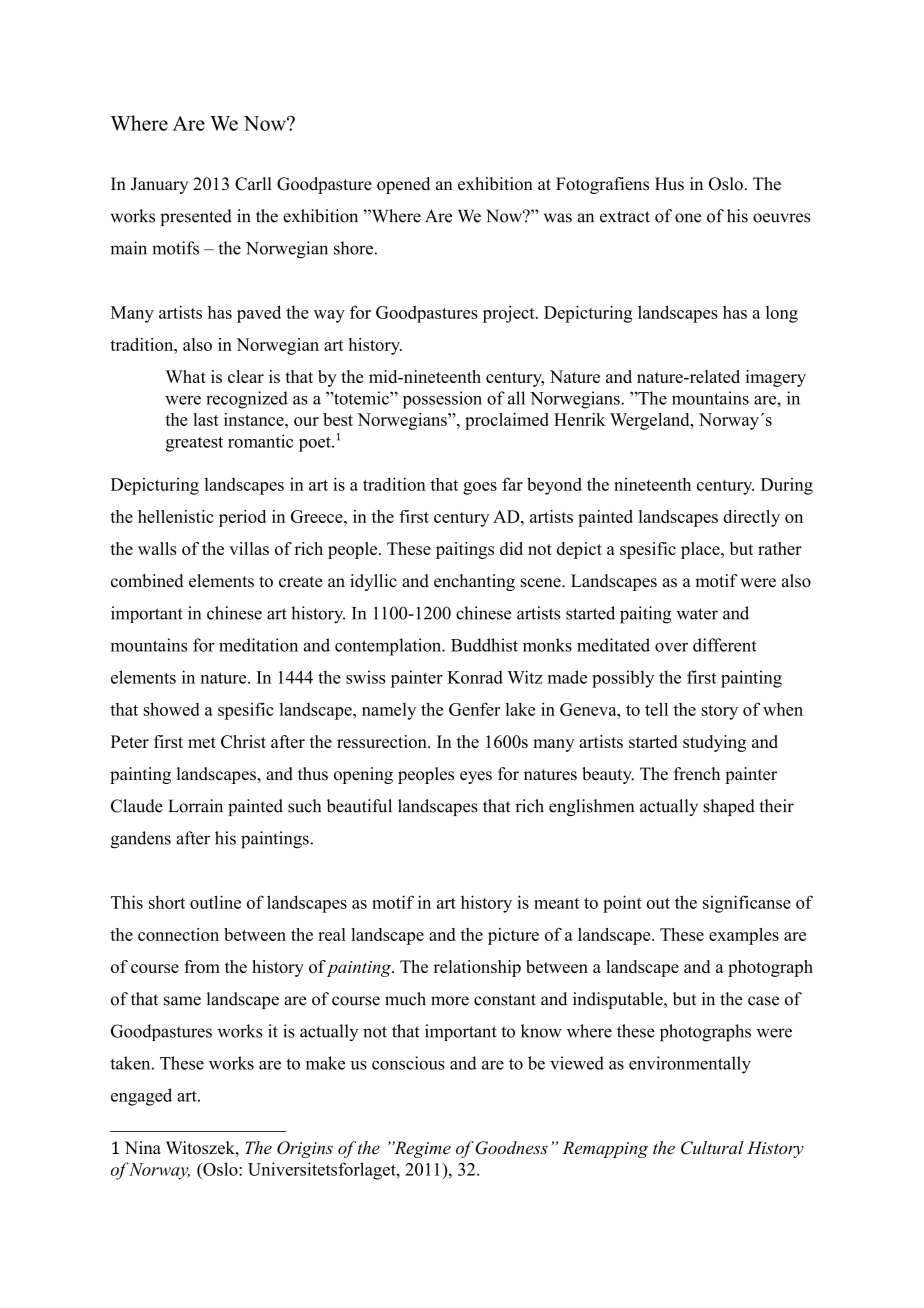 This screenshot has width=924, height=1308. Describe the element at coordinates (712, 1148) in the screenshot. I see `Cultural` at that location.
